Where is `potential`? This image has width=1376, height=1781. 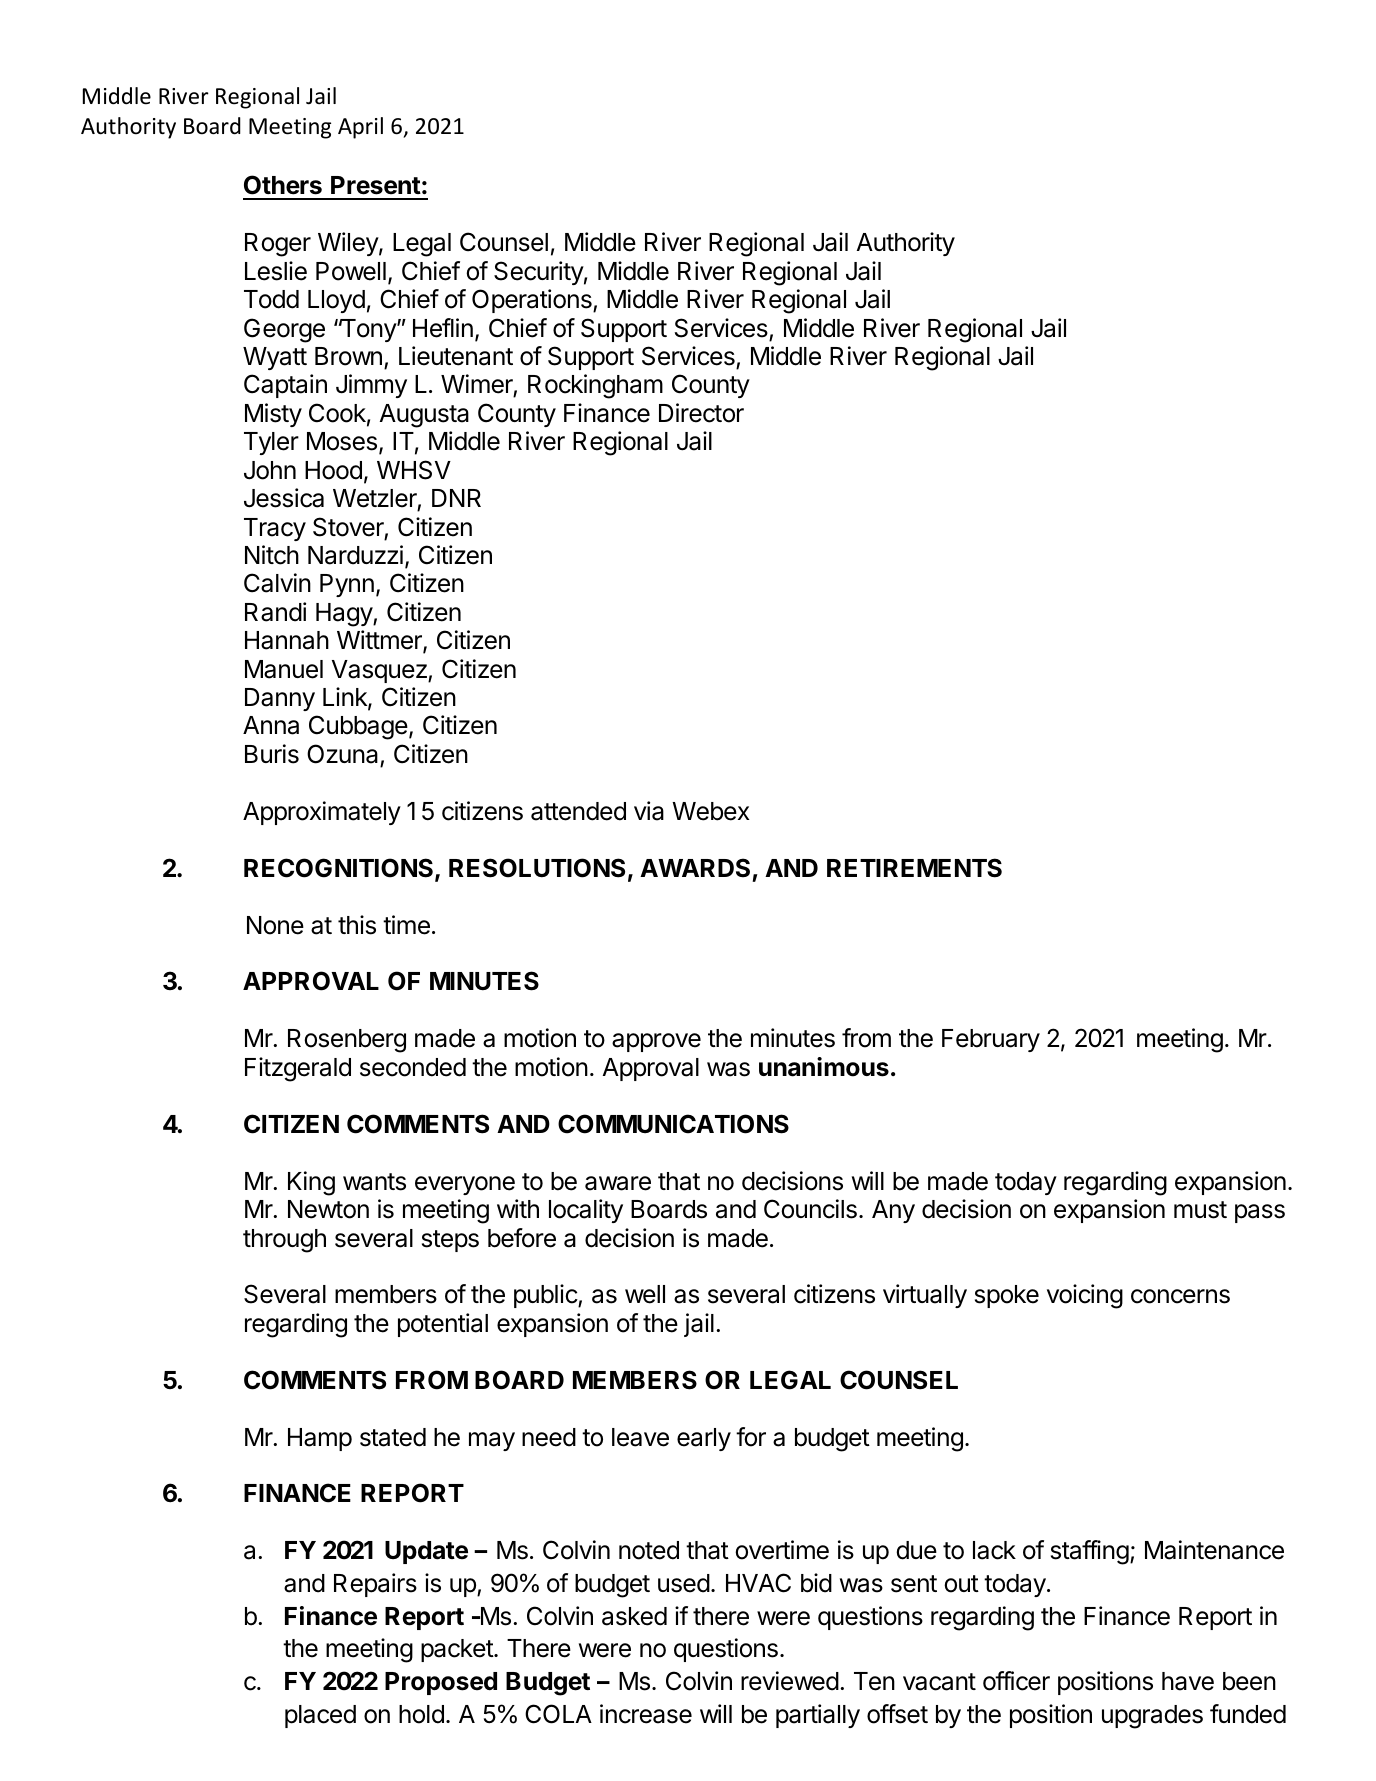
potential is located at coordinates (443, 1325).
